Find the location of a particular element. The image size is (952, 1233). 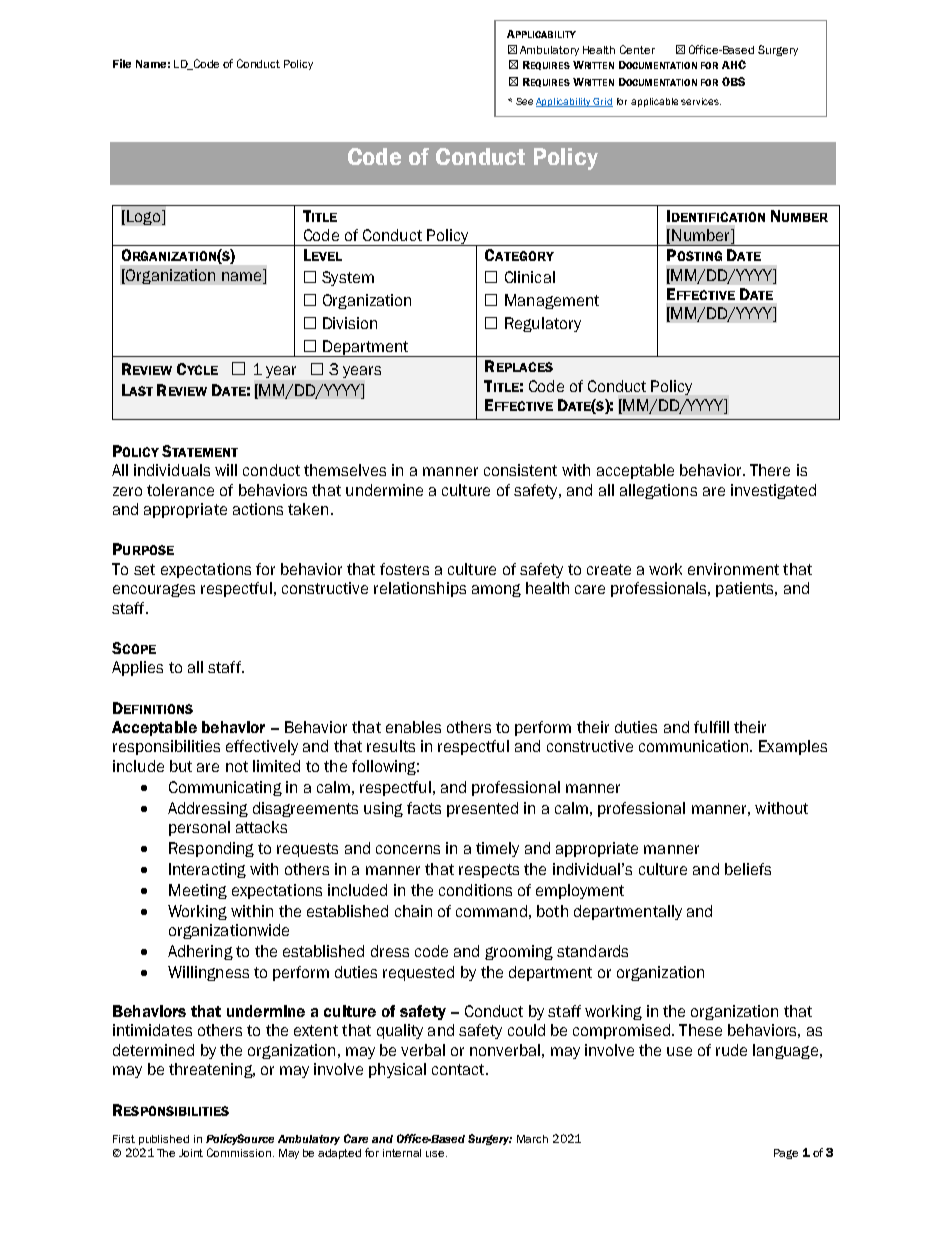

See is located at coordinates (524, 101).
